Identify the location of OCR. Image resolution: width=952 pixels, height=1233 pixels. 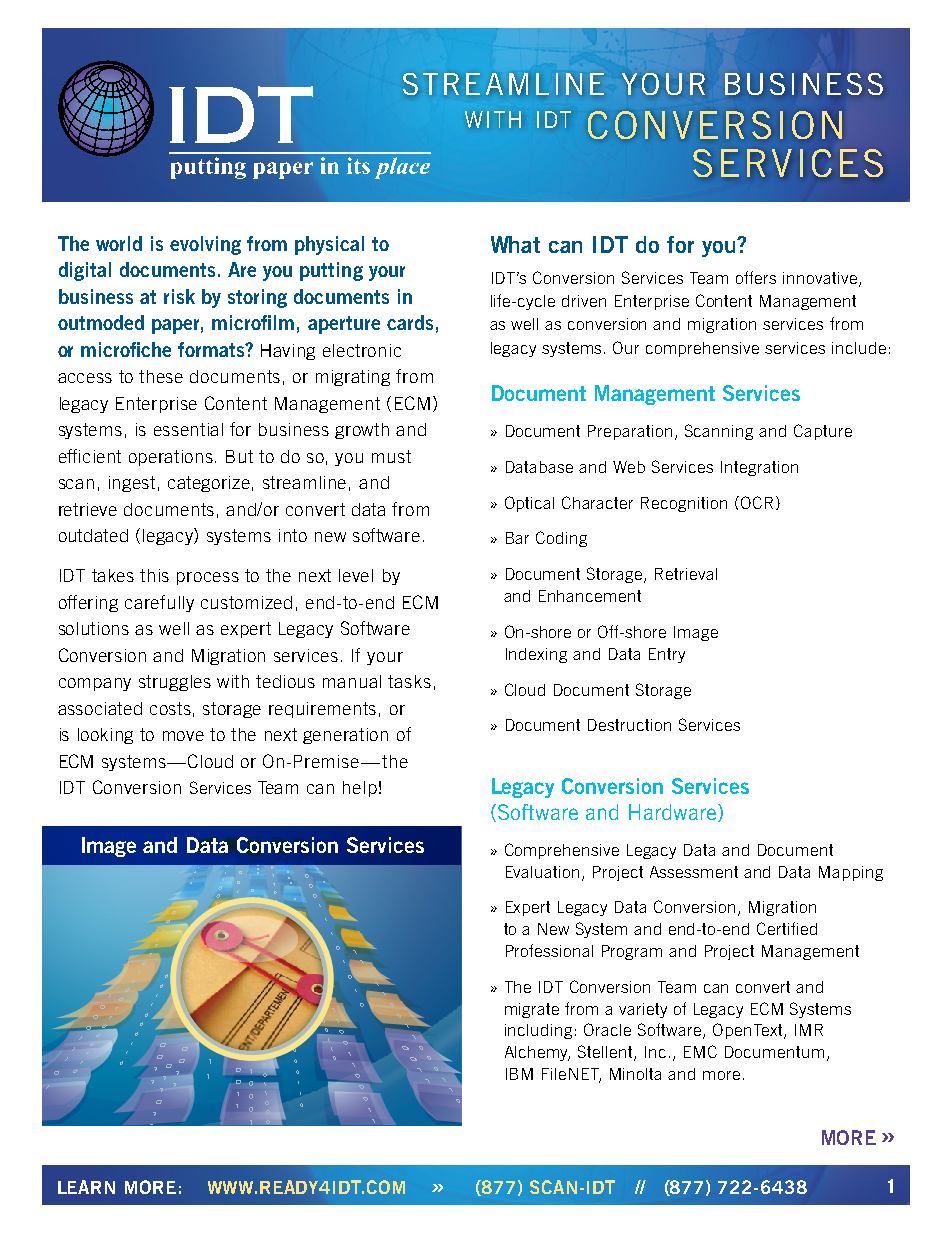
(757, 502).
